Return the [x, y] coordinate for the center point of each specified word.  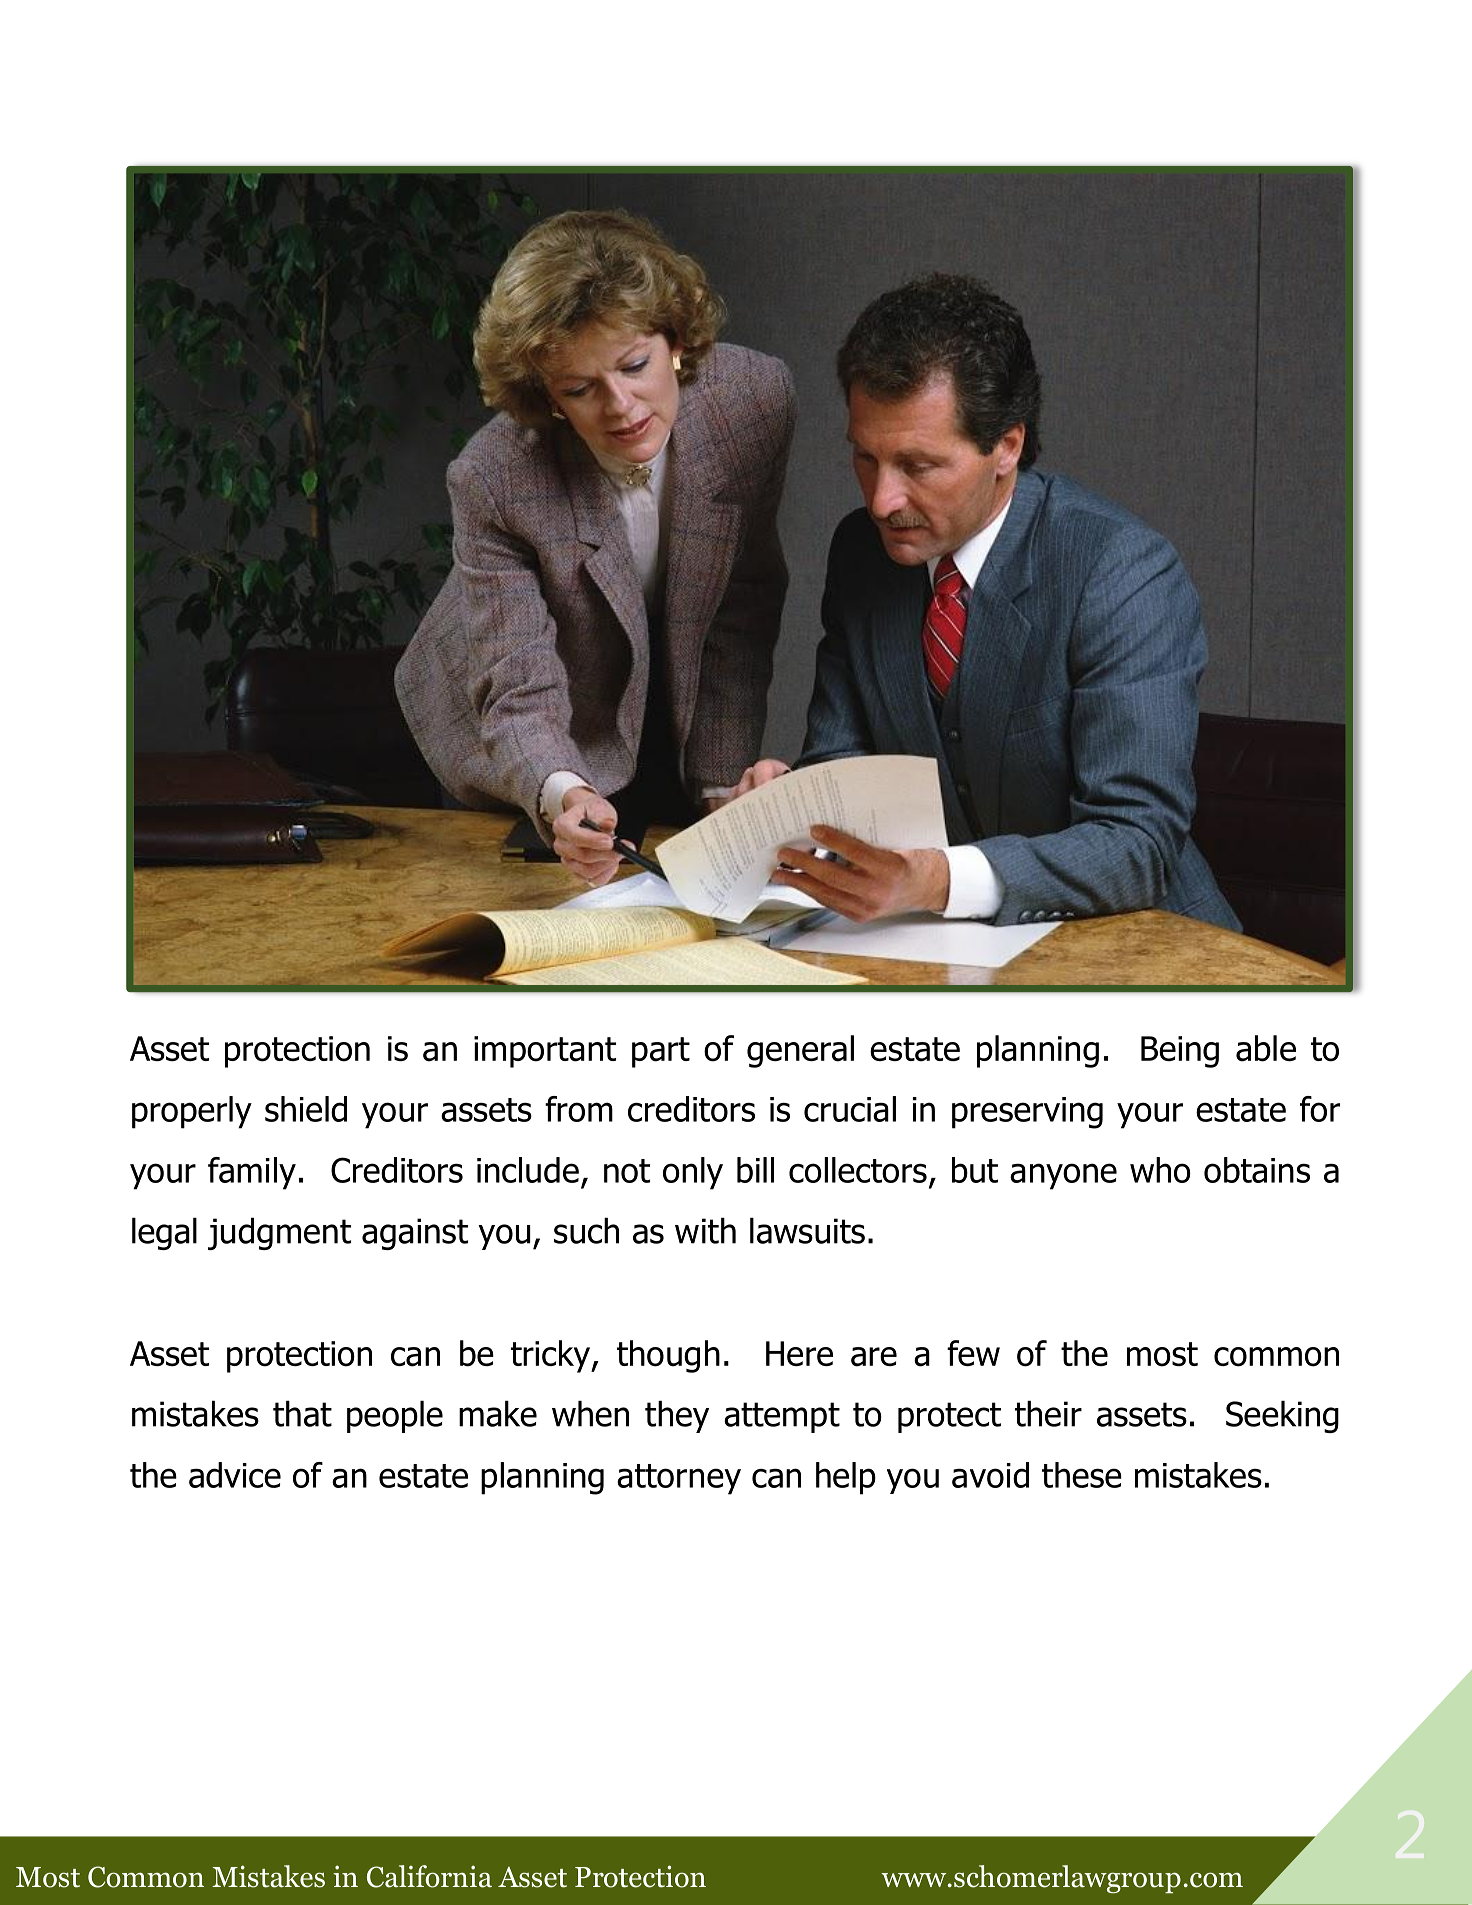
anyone [1063, 1176]
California [429, 1876]
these [1082, 1475]
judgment [279, 1234]
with [705, 1231]
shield [306, 1109]
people [395, 1417]
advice [235, 1475]
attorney [679, 1479]
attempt [782, 1417]
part [661, 1052]
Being [1180, 1052]
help [846, 1478]
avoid [990, 1475]
